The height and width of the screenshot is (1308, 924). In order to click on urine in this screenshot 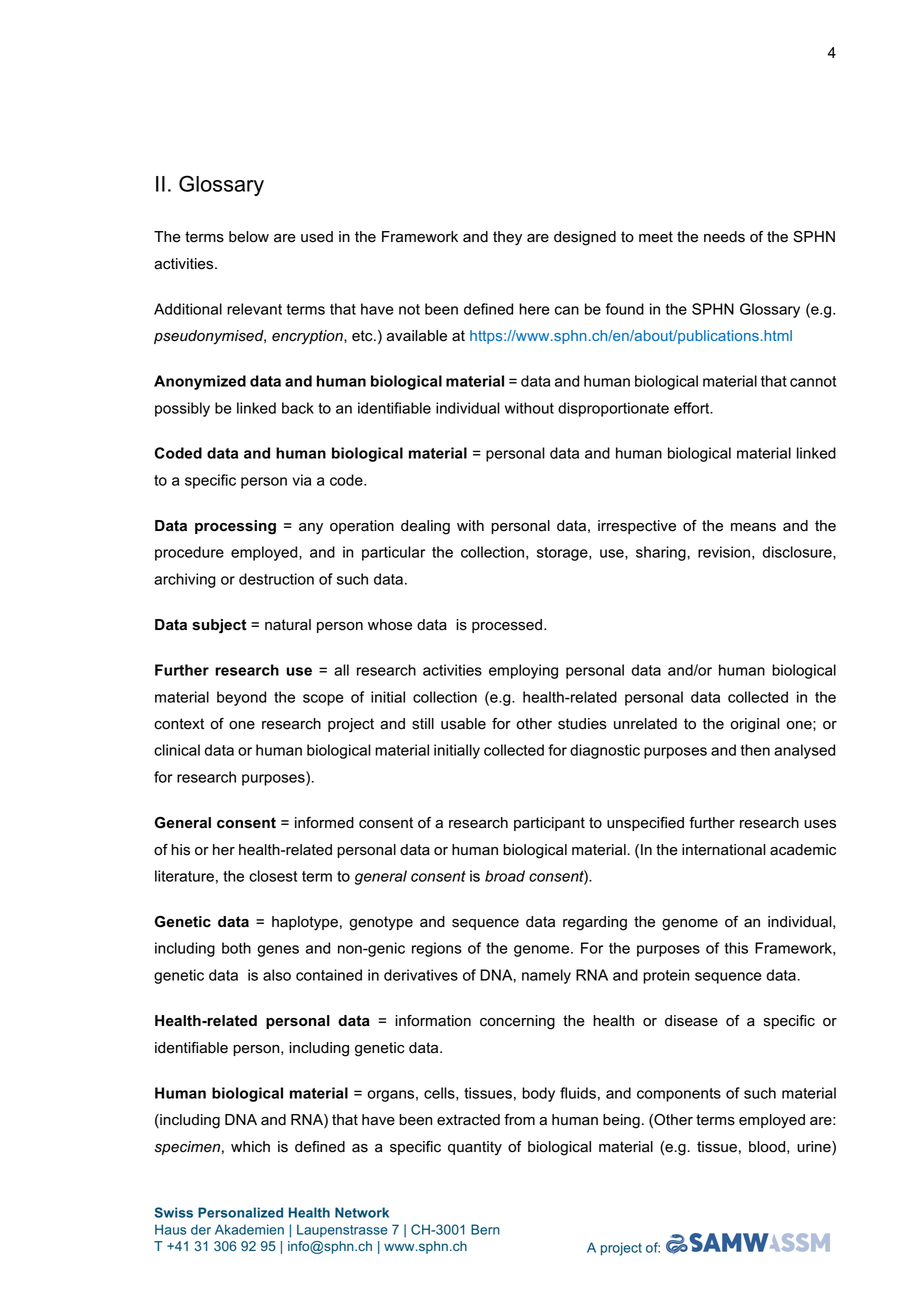, I will do `click(815, 1148)`.
